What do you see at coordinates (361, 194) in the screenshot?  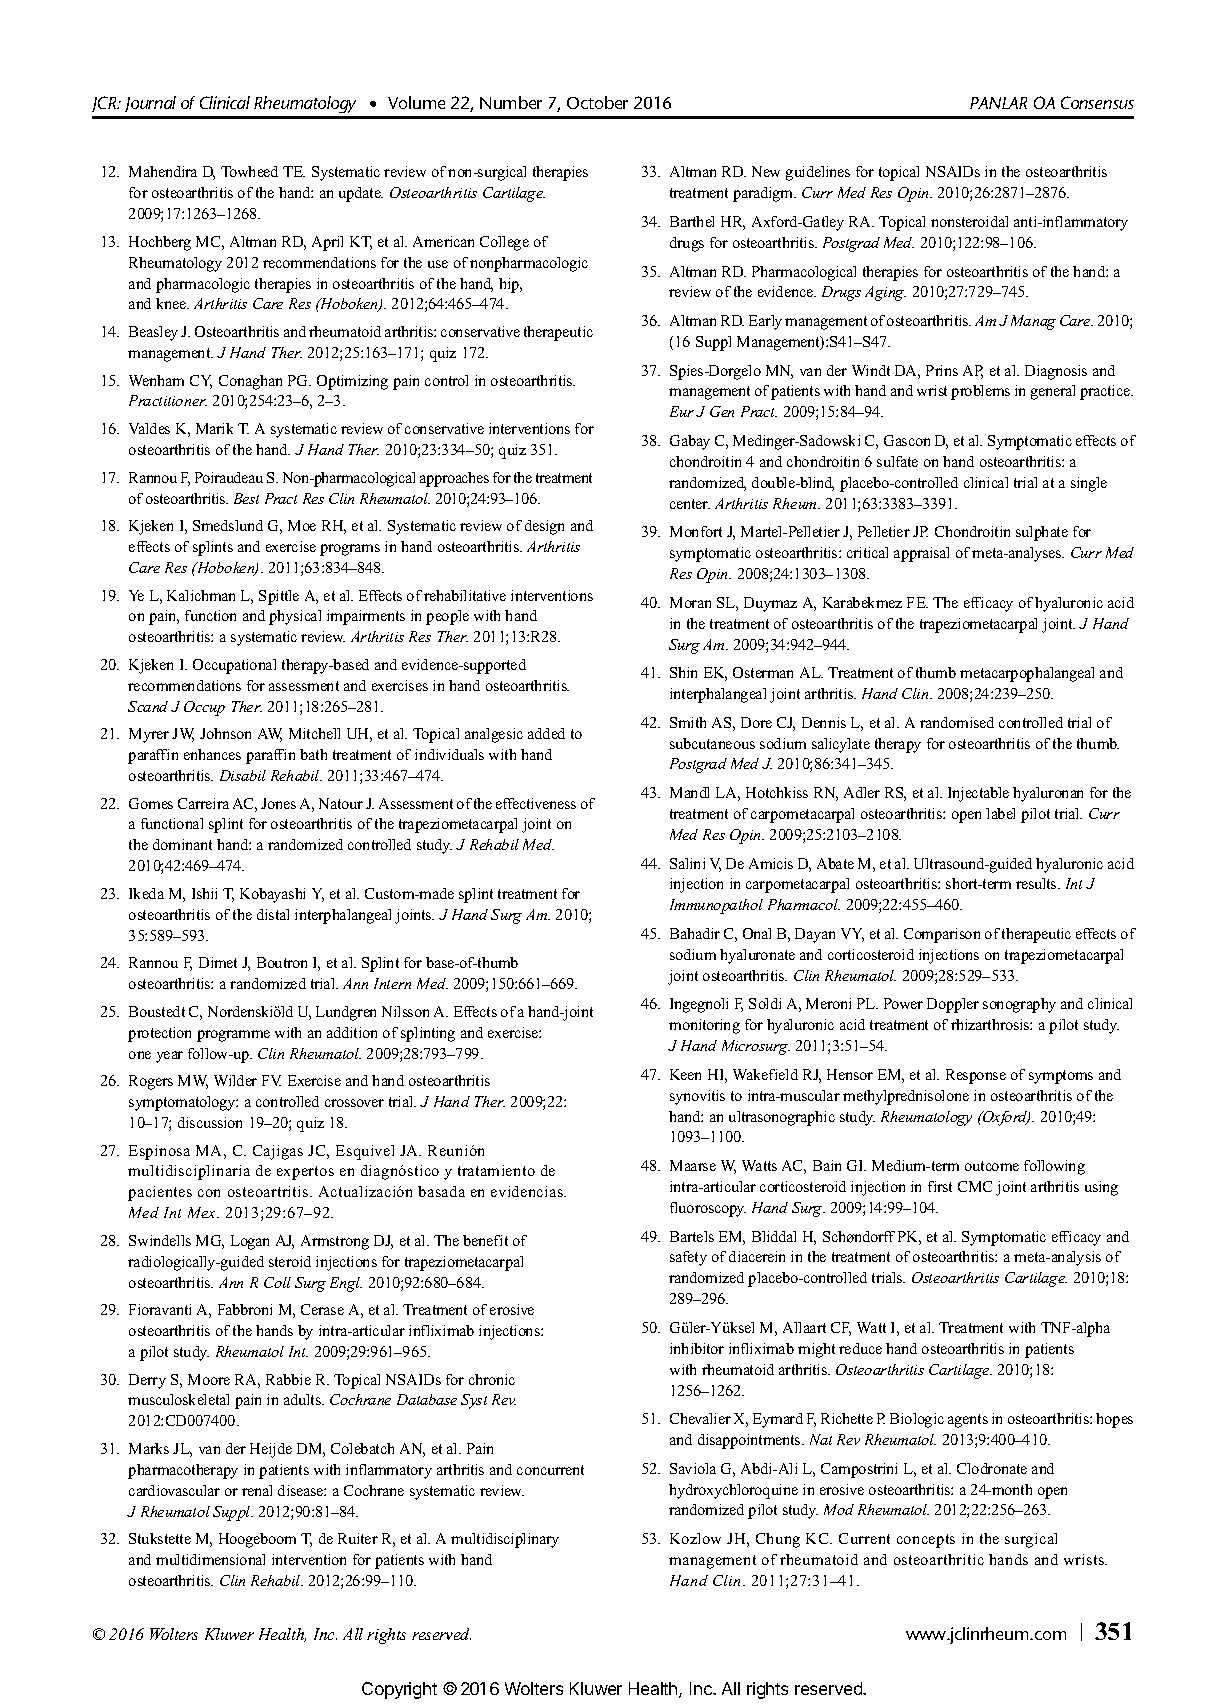 I see `update` at bounding box center [361, 194].
